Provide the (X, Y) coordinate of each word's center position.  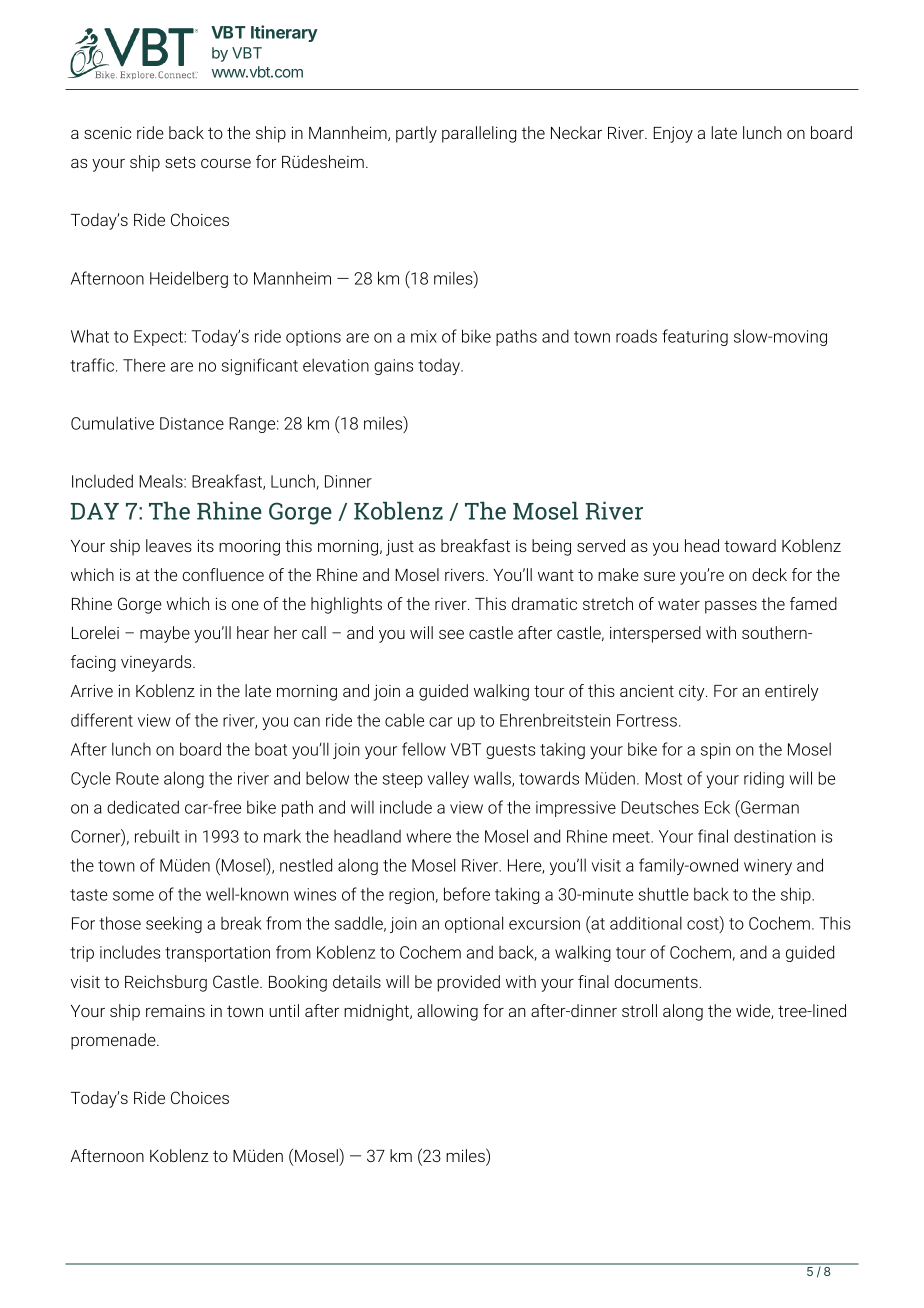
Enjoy (673, 135)
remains (175, 1010)
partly (416, 134)
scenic (107, 133)
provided (468, 983)
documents (656, 981)
